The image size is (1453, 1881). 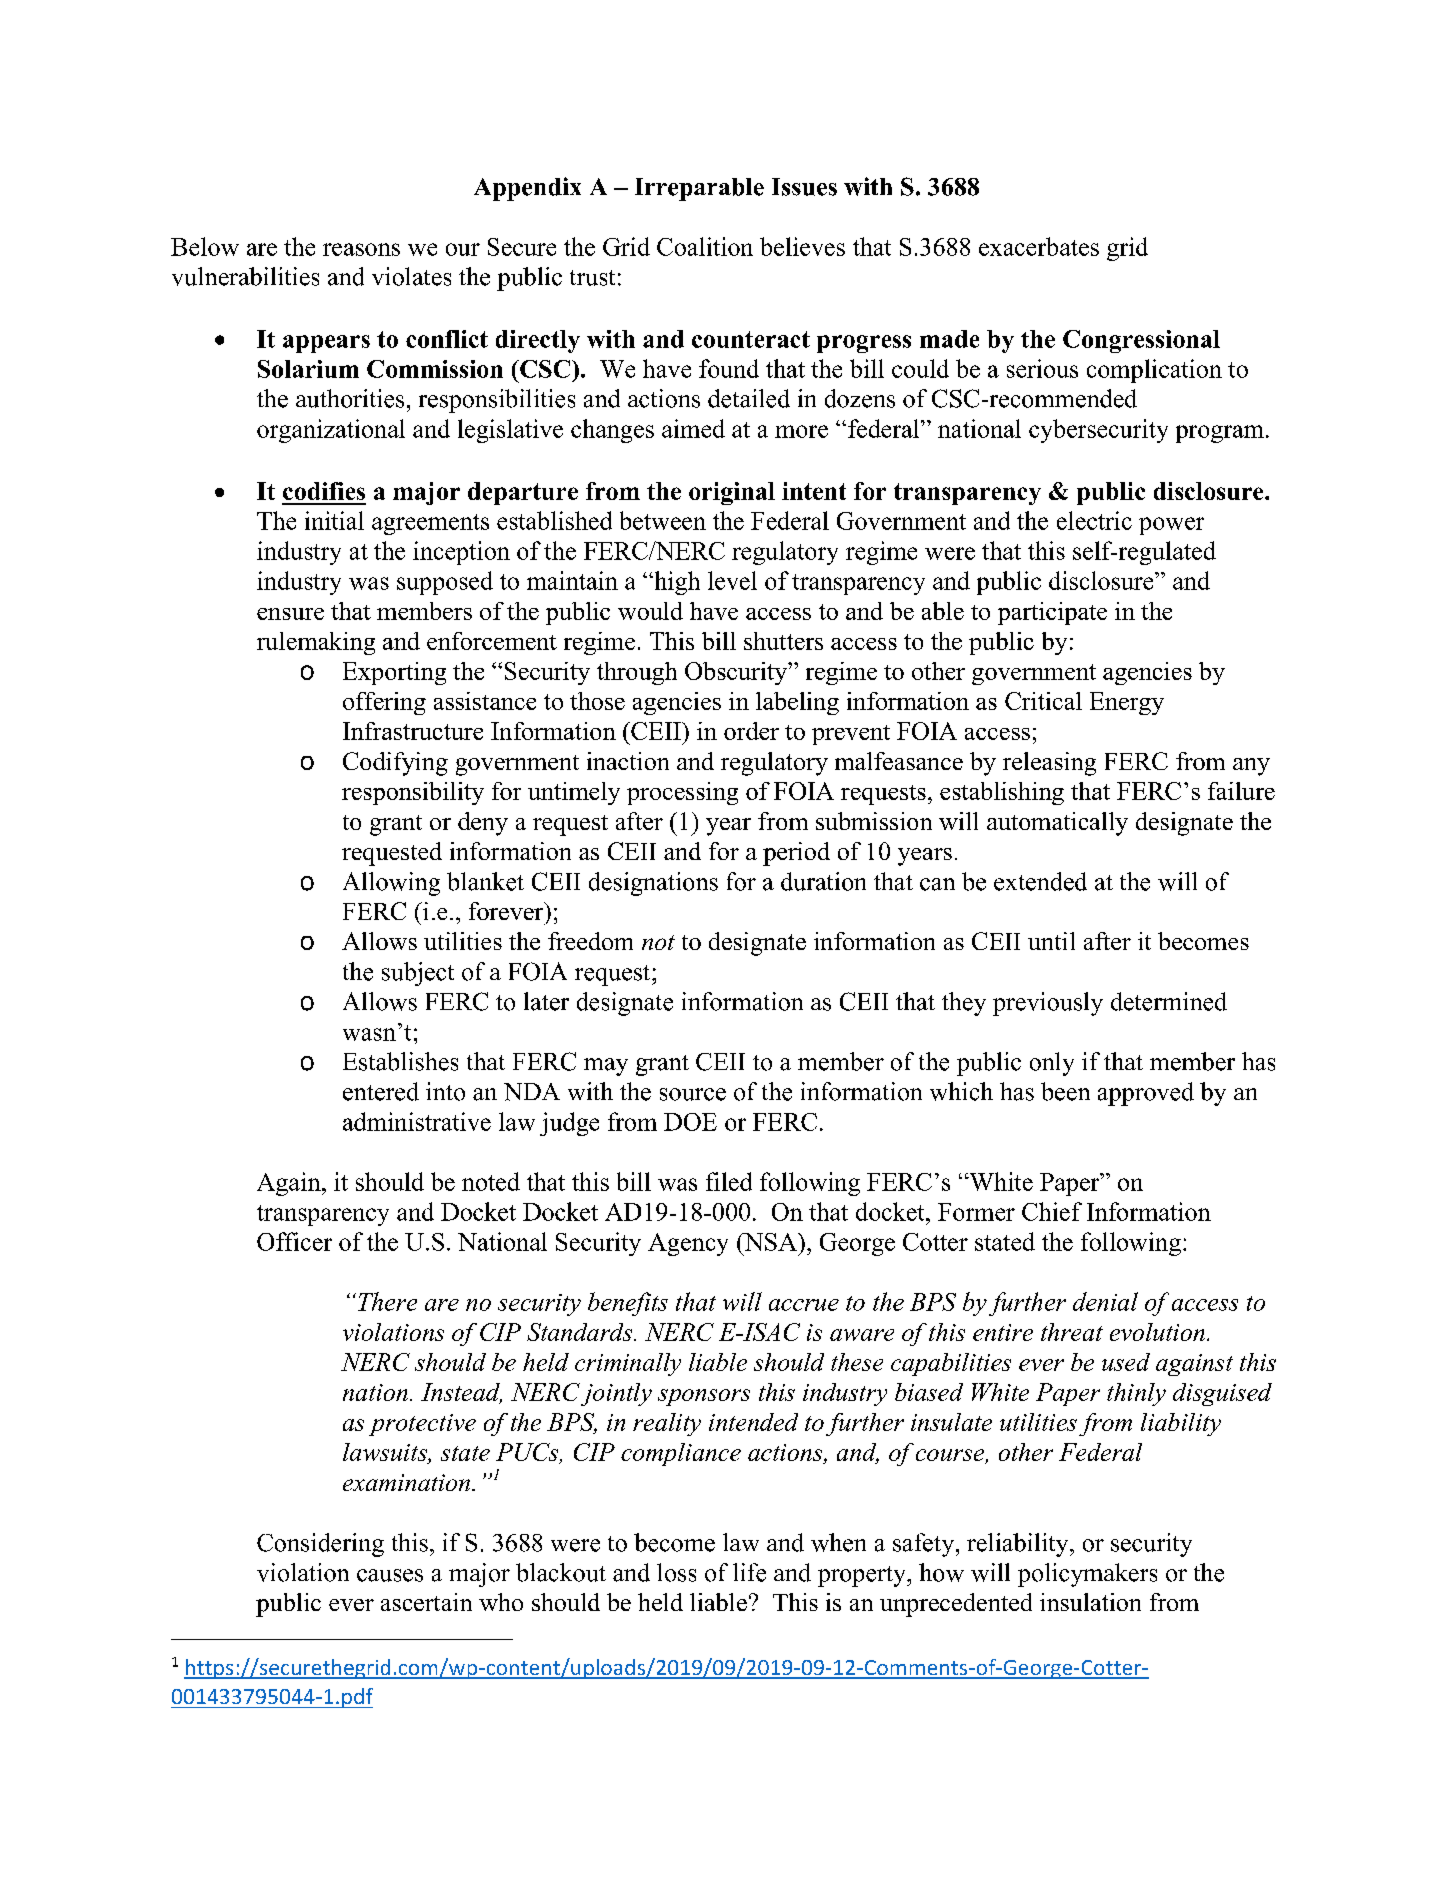 I want to click on reasons, so click(x=361, y=249).
